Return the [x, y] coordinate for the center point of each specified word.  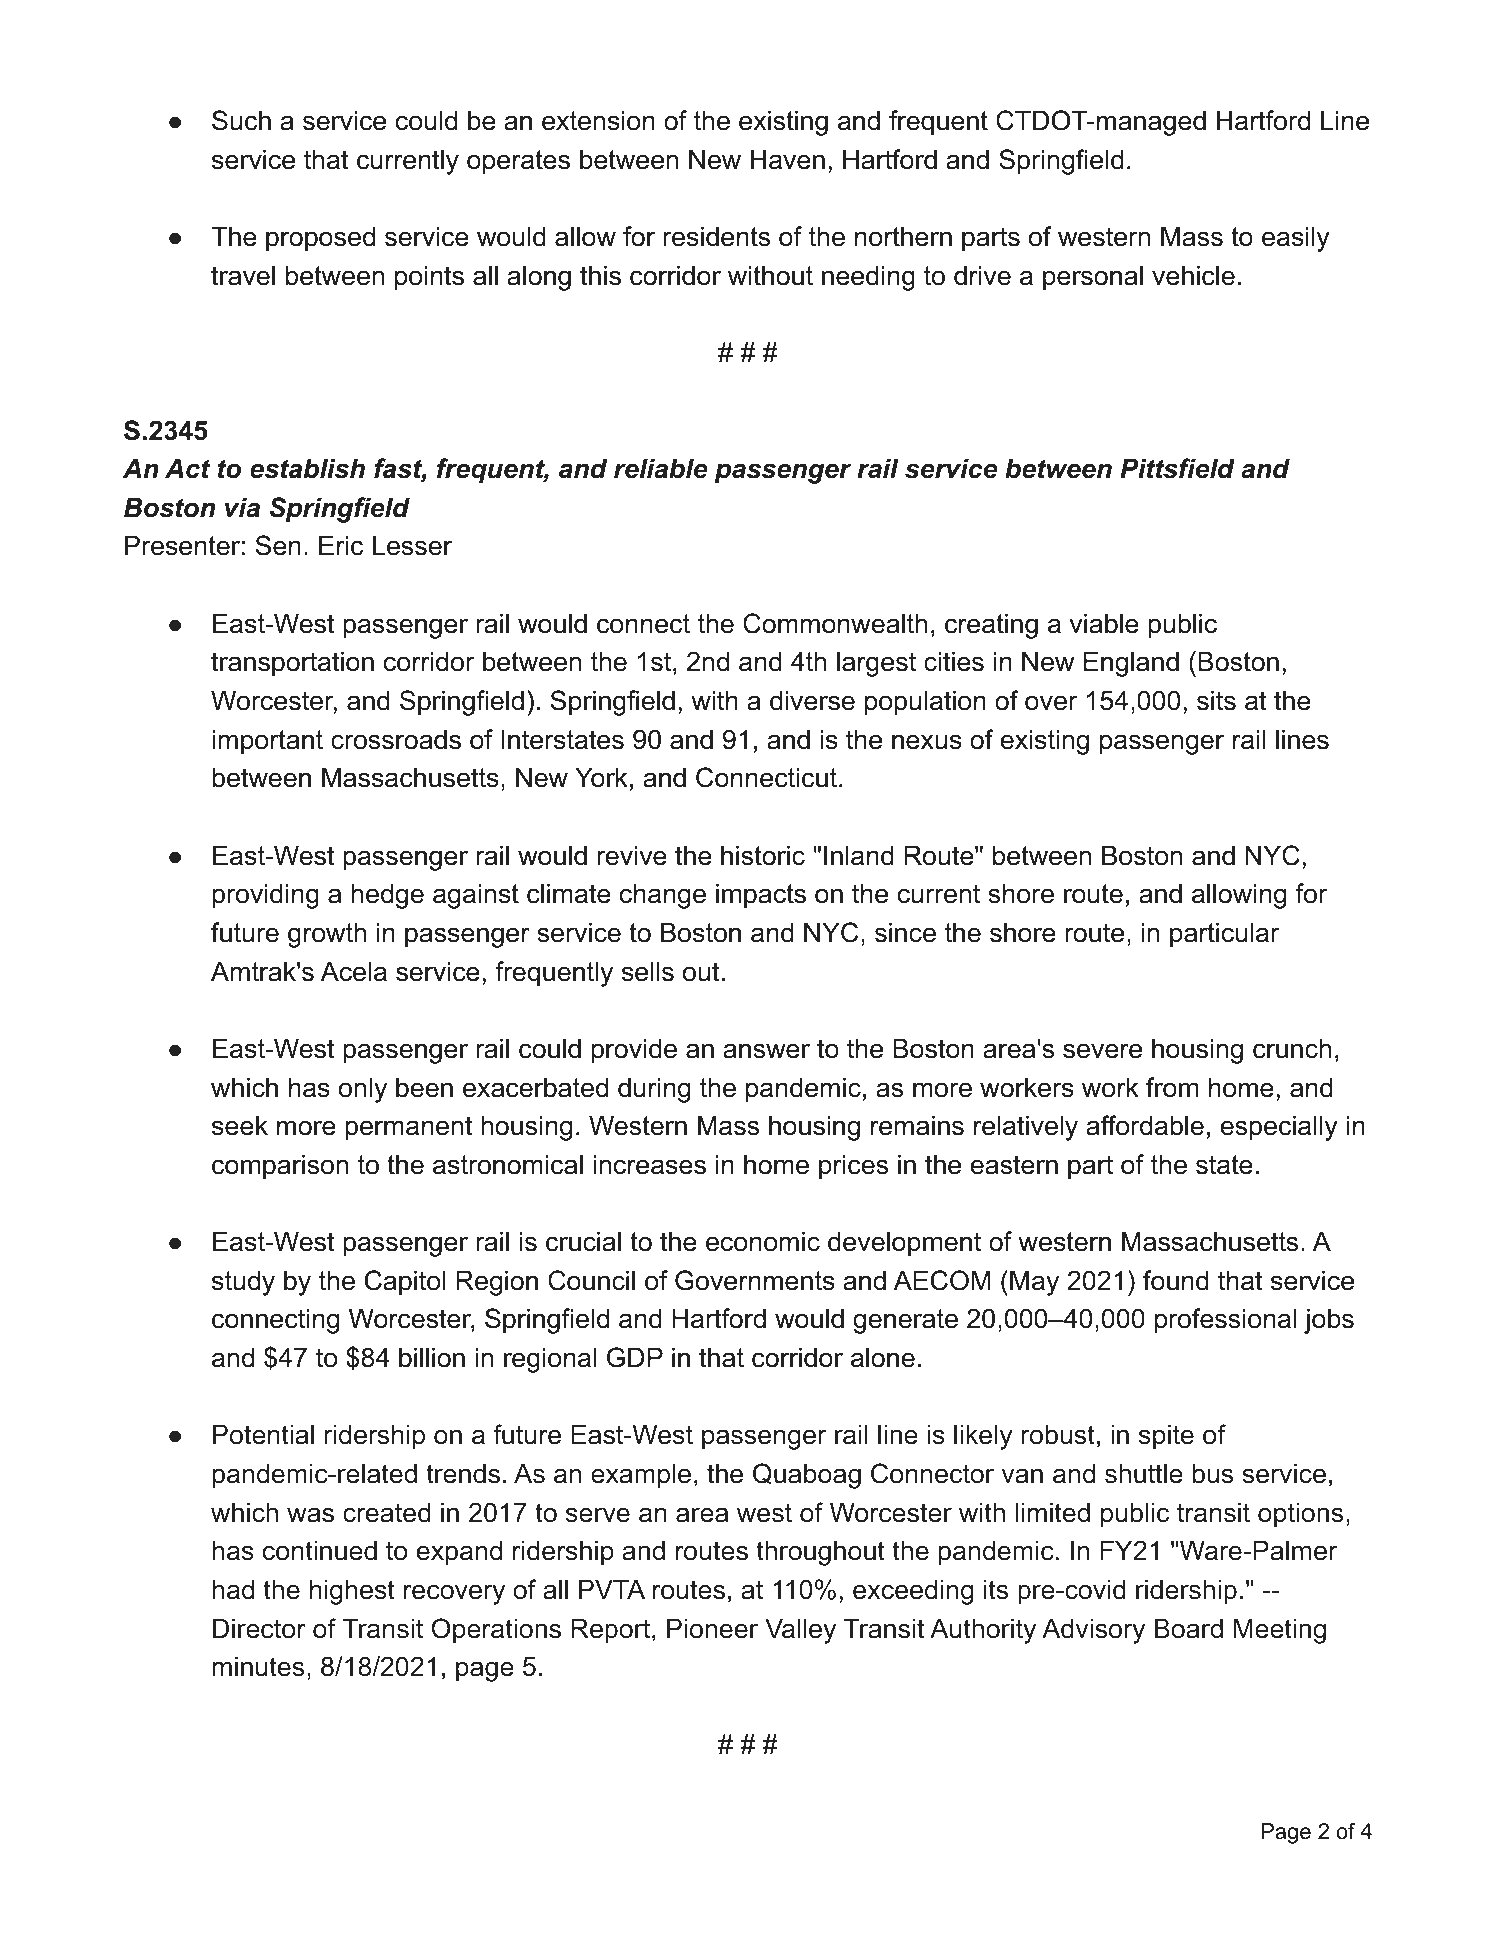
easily [1296, 239]
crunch [1292, 1048]
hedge [387, 896]
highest [352, 1592]
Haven [788, 159]
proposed [320, 239]
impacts [761, 896]
